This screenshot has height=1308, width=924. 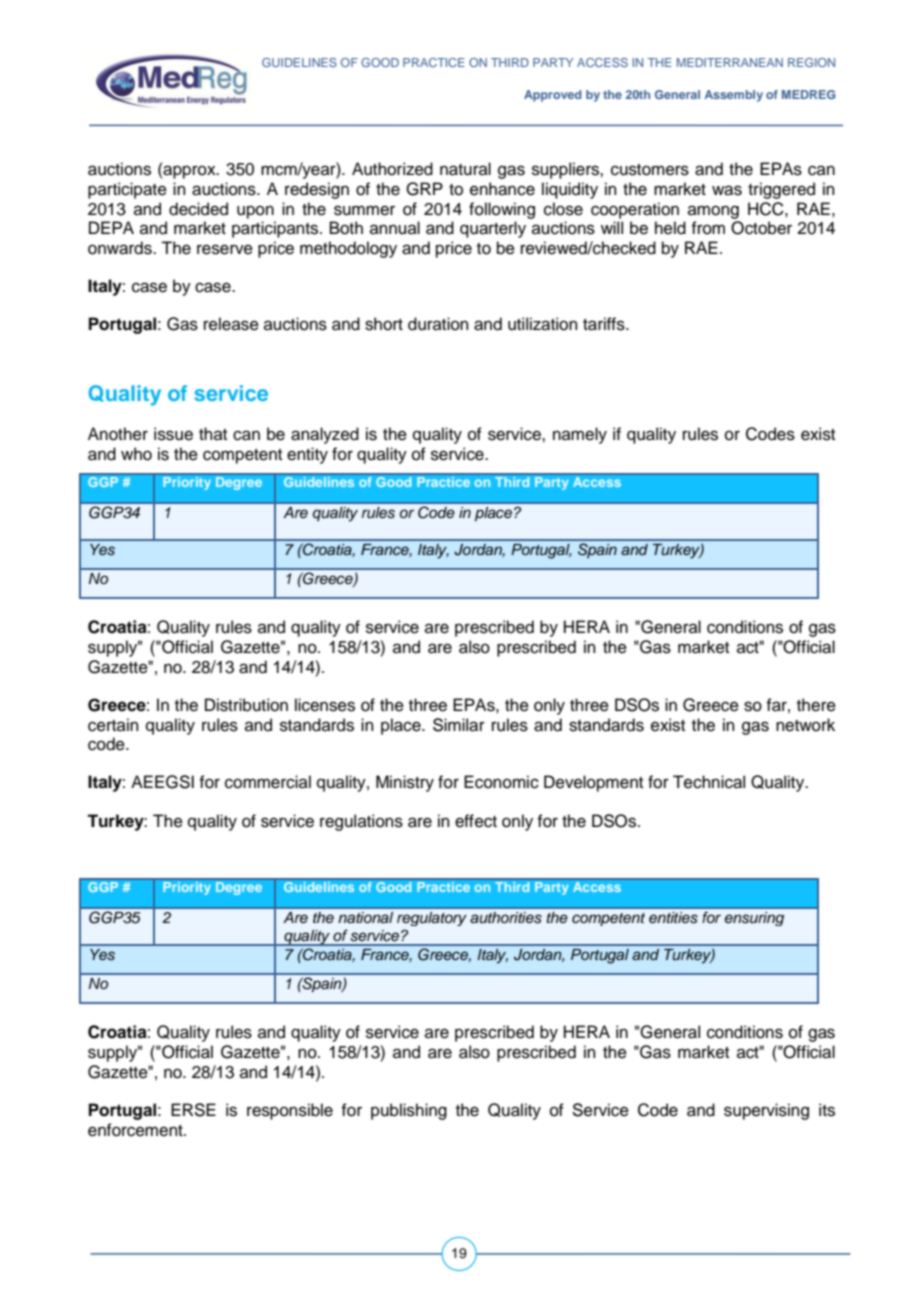 What do you see at coordinates (805, 725) in the screenshot?
I see `network` at bounding box center [805, 725].
